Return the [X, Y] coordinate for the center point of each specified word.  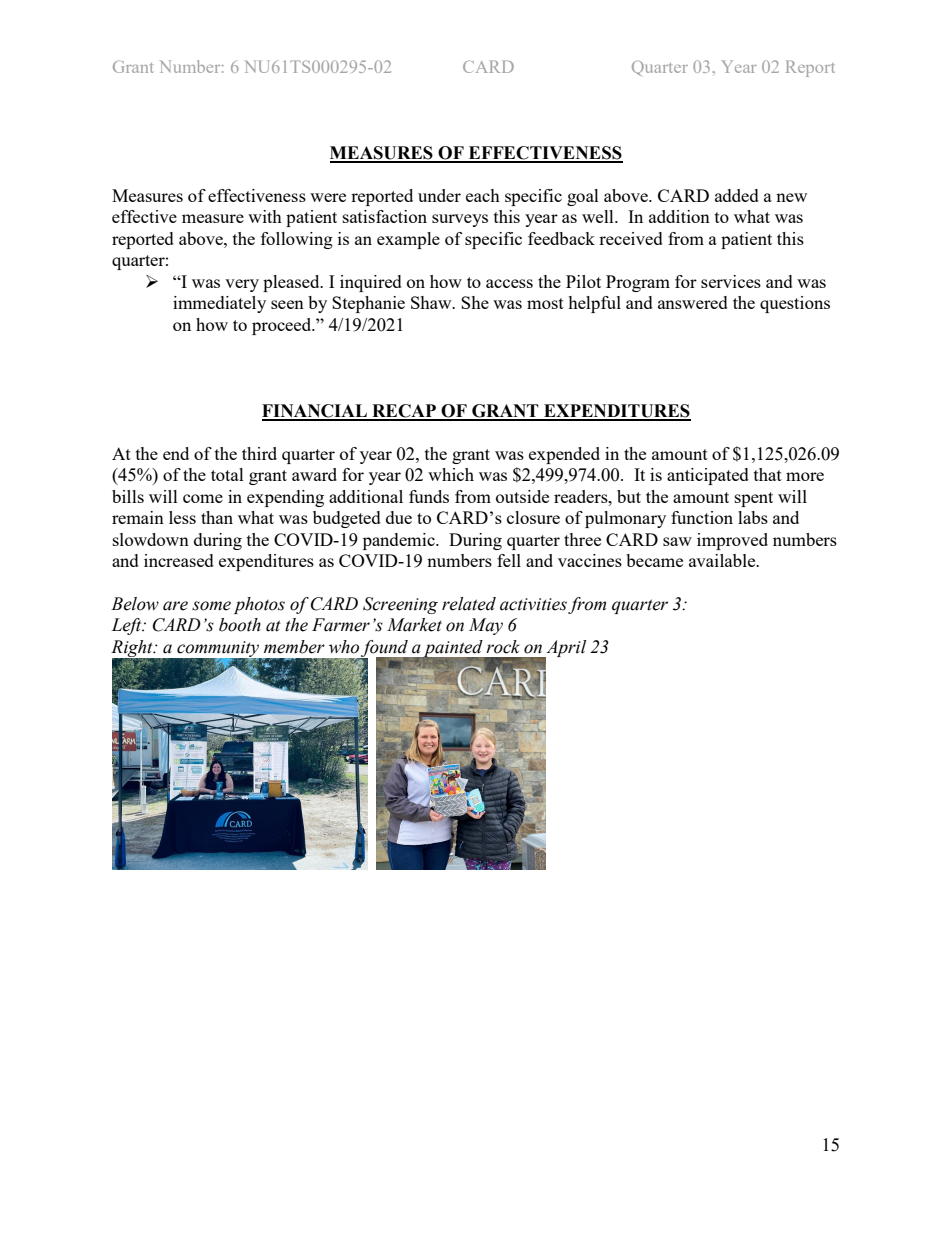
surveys [460, 220]
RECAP [404, 412]
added [737, 195]
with [265, 216]
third [259, 453]
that [768, 474]
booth [240, 625]
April [565, 649]
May [486, 626]
